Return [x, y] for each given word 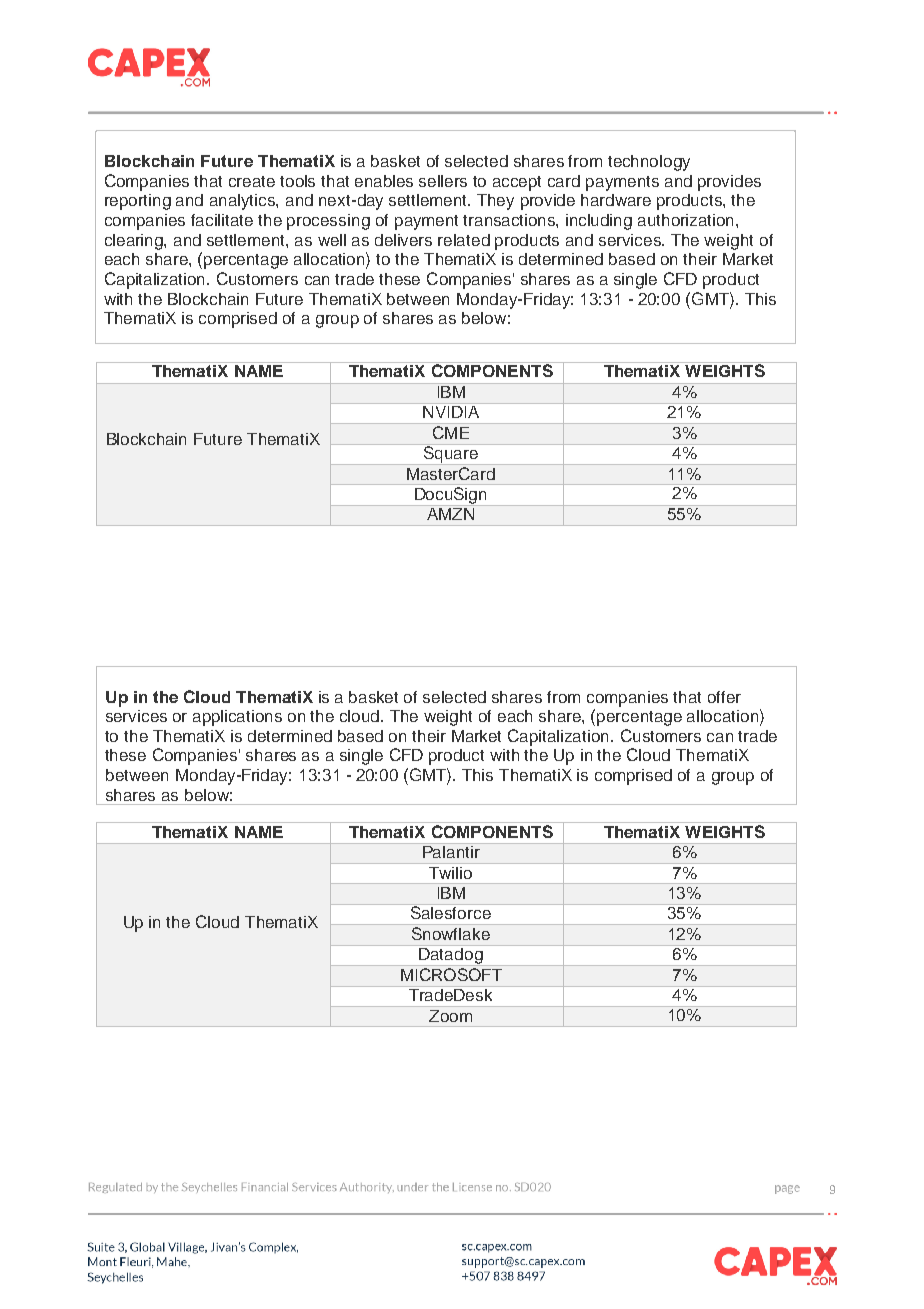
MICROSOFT [451, 974]
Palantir [451, 850]
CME [451, 432]
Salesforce [451, 911]
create [252, 181]
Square [451, 454]
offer [724, 697]
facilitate [222, 220]
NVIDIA [451, 412]
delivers [403, 240]
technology [649, 163]
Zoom [450, 1016]
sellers [443, 181]
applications [237, 718]
